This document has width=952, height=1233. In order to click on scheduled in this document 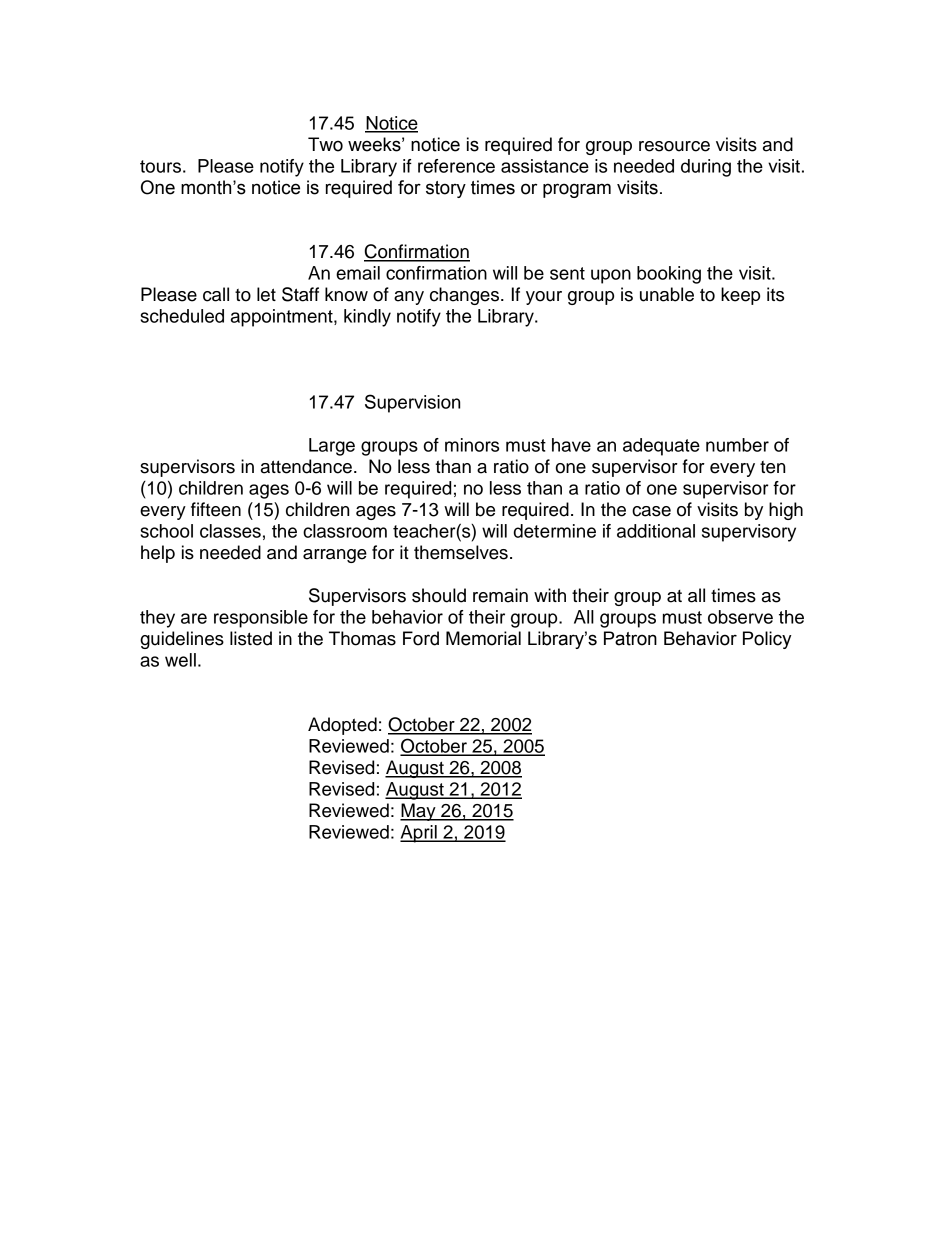, I will do `click(182, 316)`.
